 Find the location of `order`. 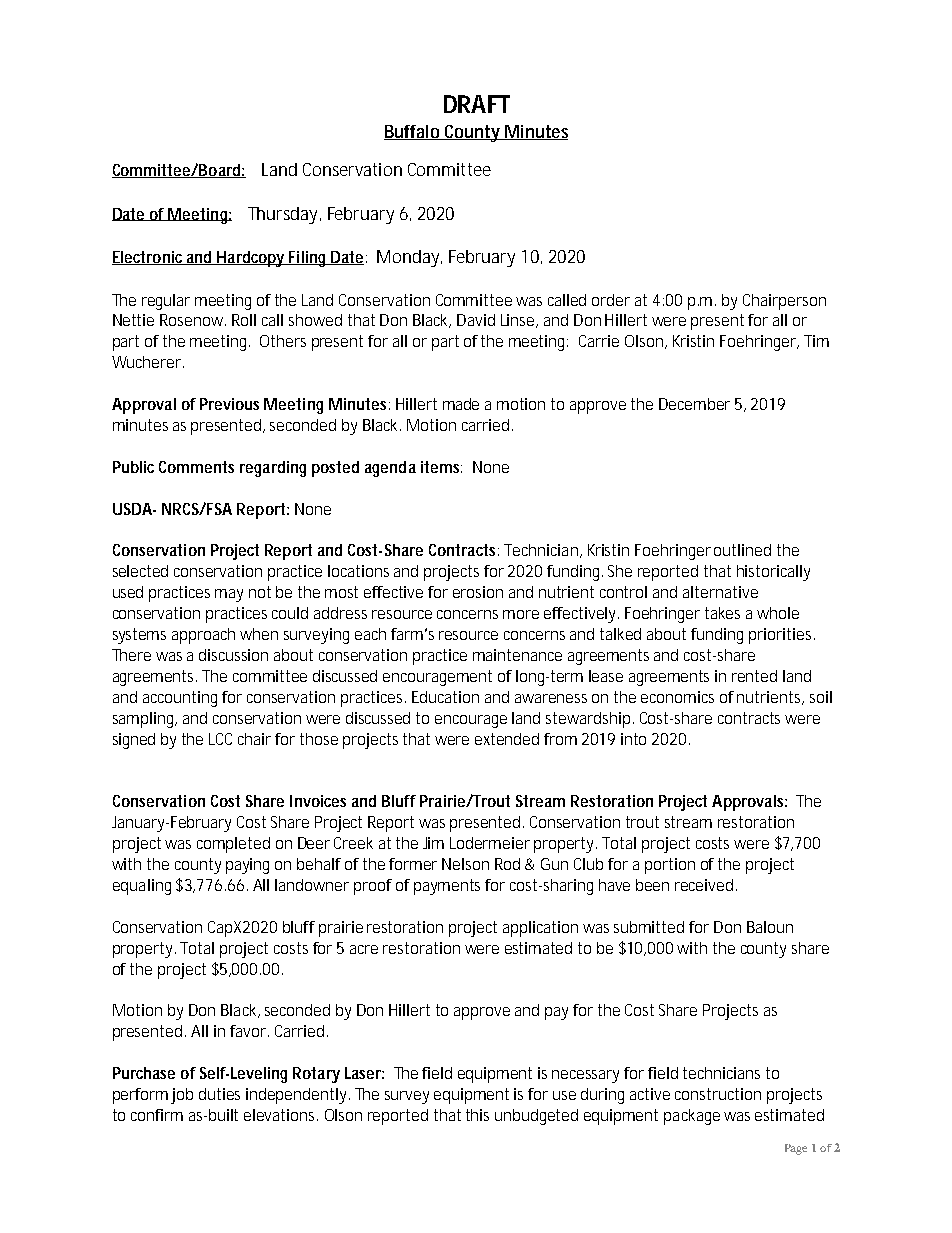

order is located at coordinates (611, 300).
